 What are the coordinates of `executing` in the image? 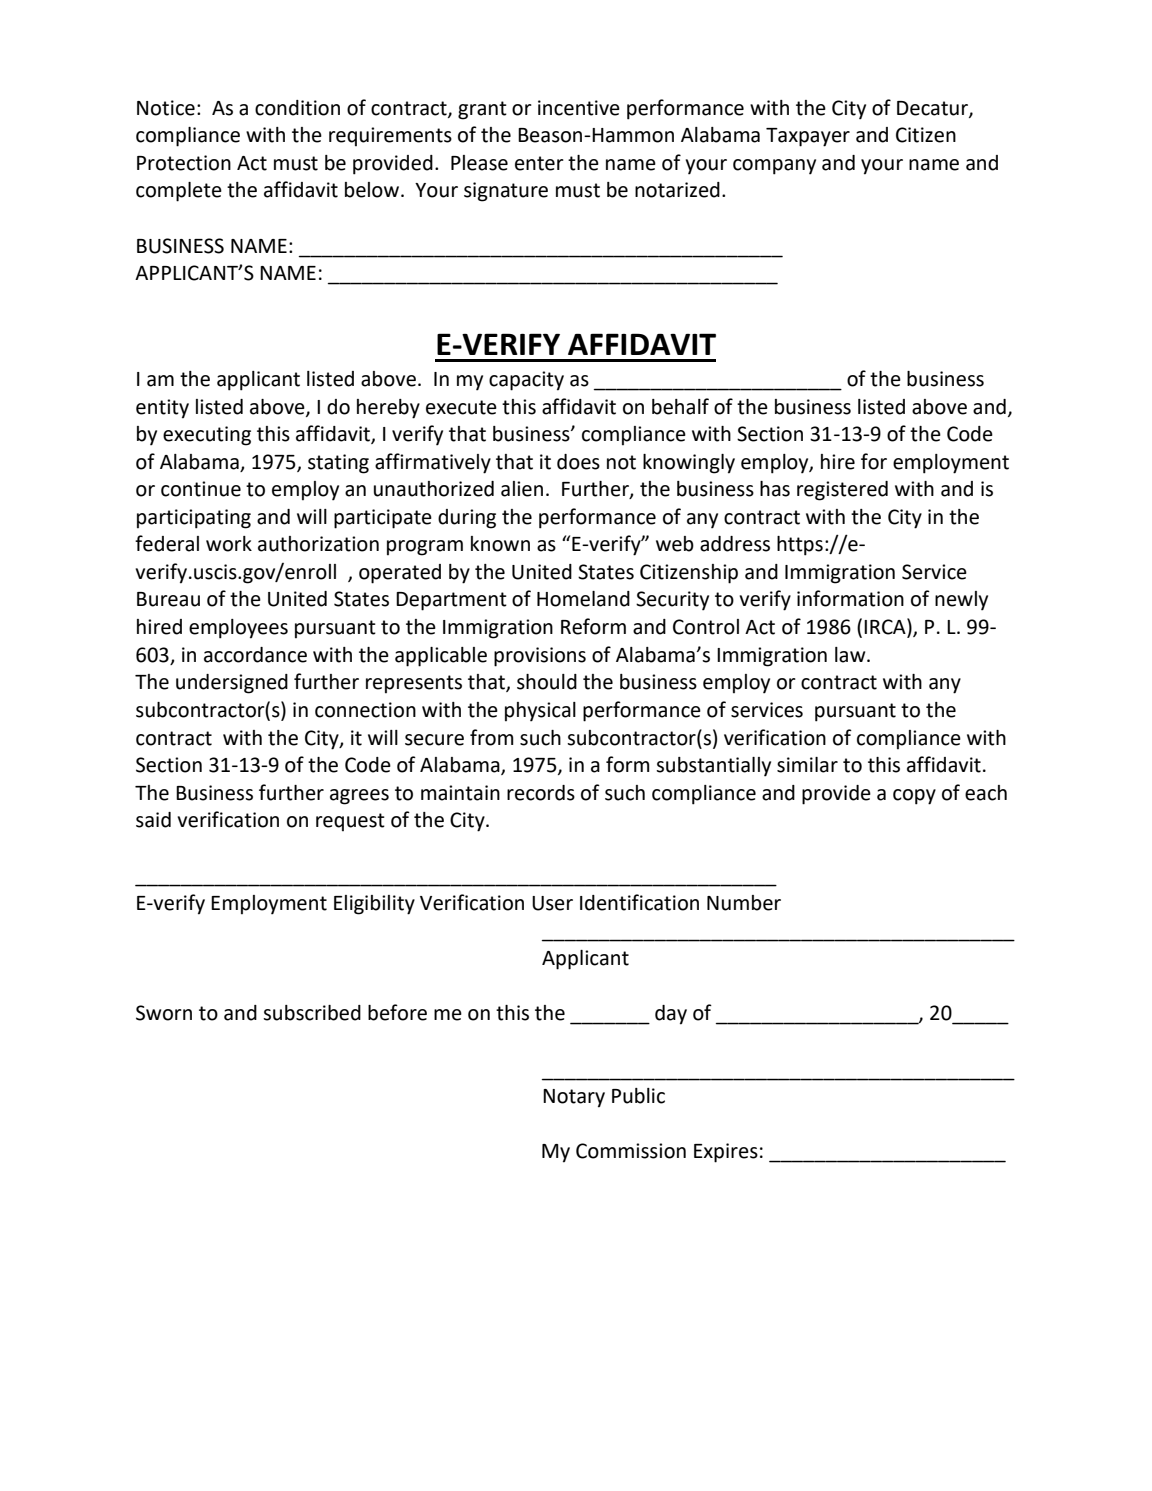 It's located at (207, 436).
